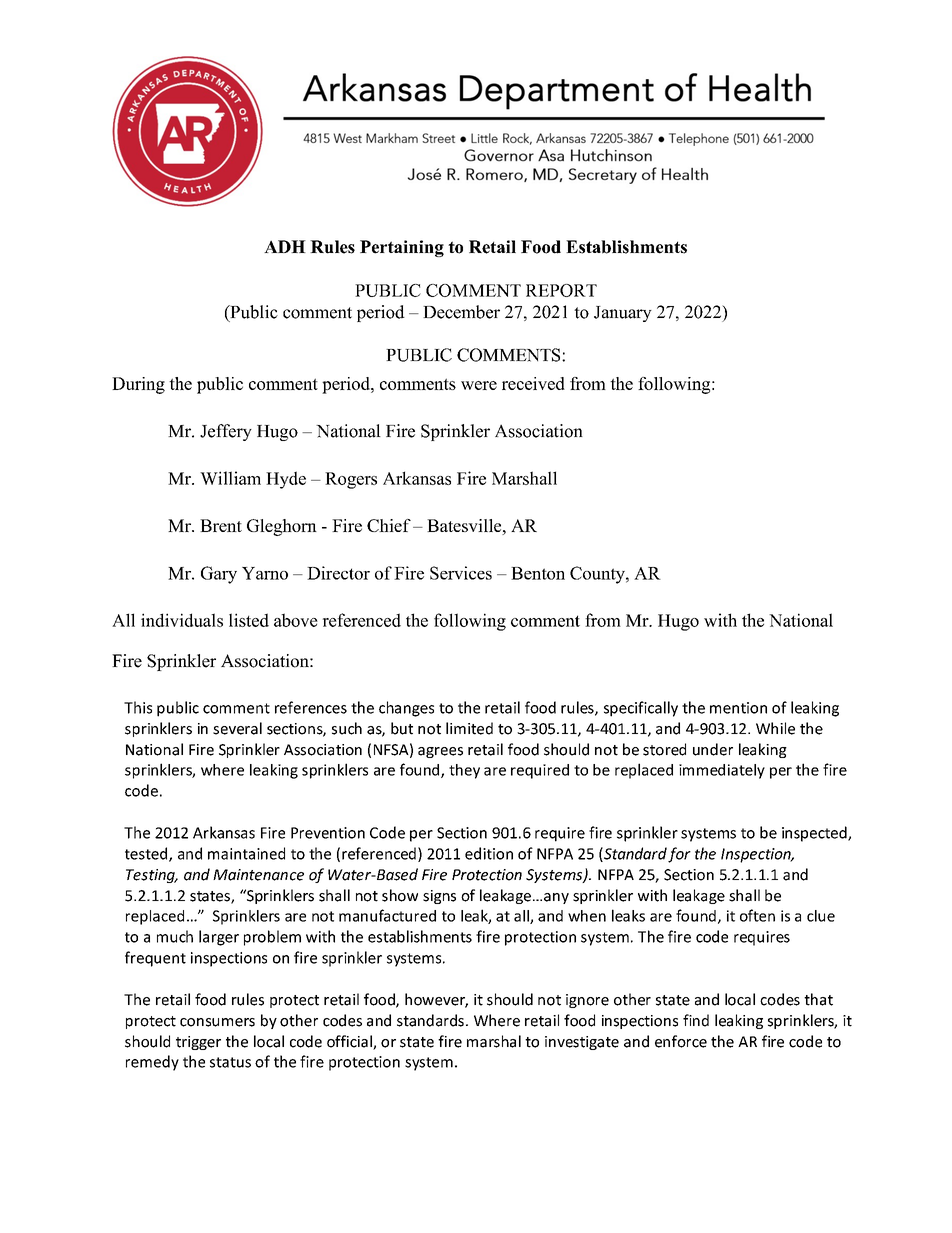  Describe the element at coordinates (461, 312) in the screenshot. I see `December` at that location.
